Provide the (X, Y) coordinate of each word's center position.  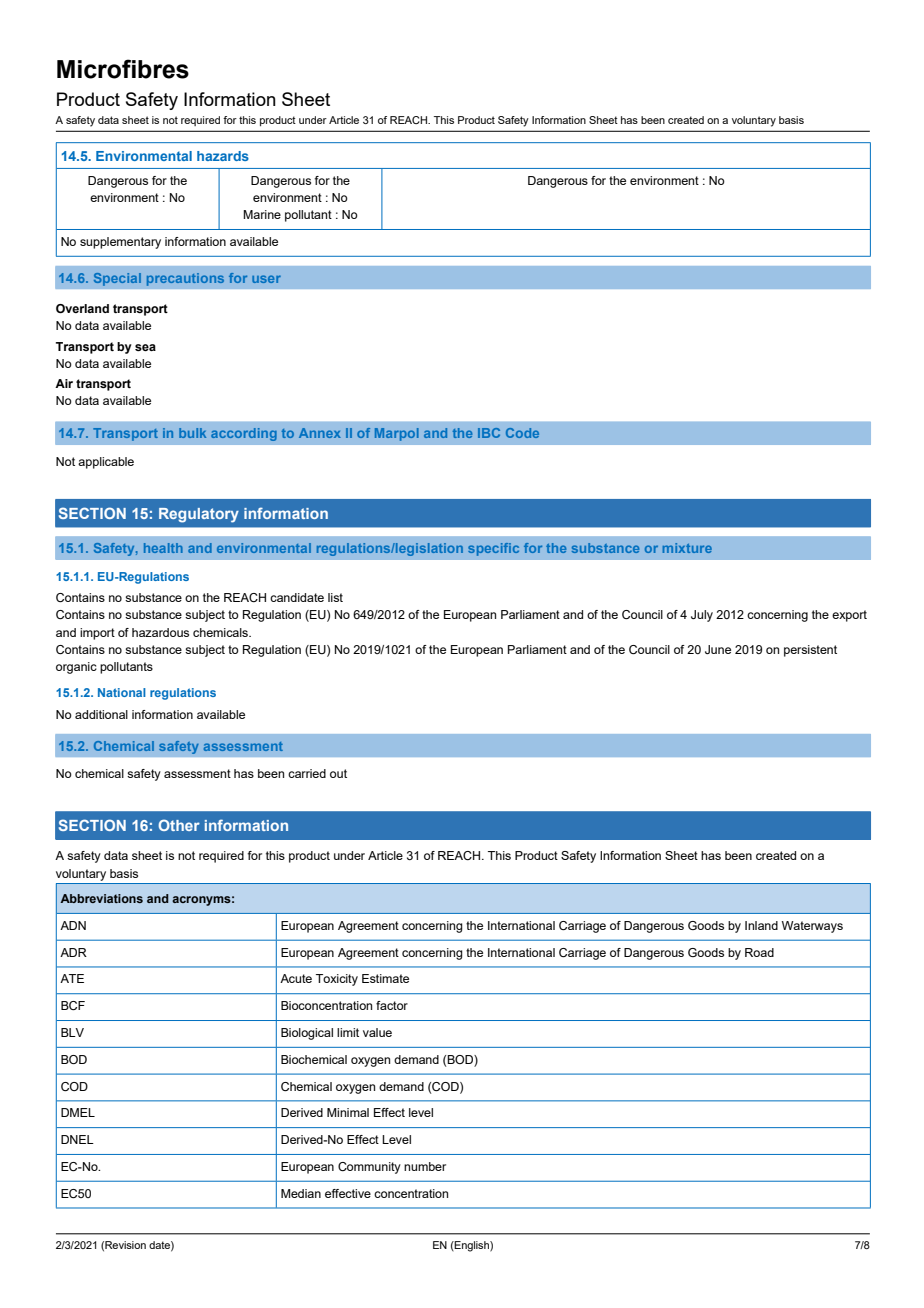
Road (759, 952)
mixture (687, 548)
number (425, 1166)
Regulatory (199, 515)
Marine (262, 214)
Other (179, 825)
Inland (761, 925)
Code (522, 433)
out (338, 773)
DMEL (78, 1112)
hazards (223, 156)
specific (493, 549)
